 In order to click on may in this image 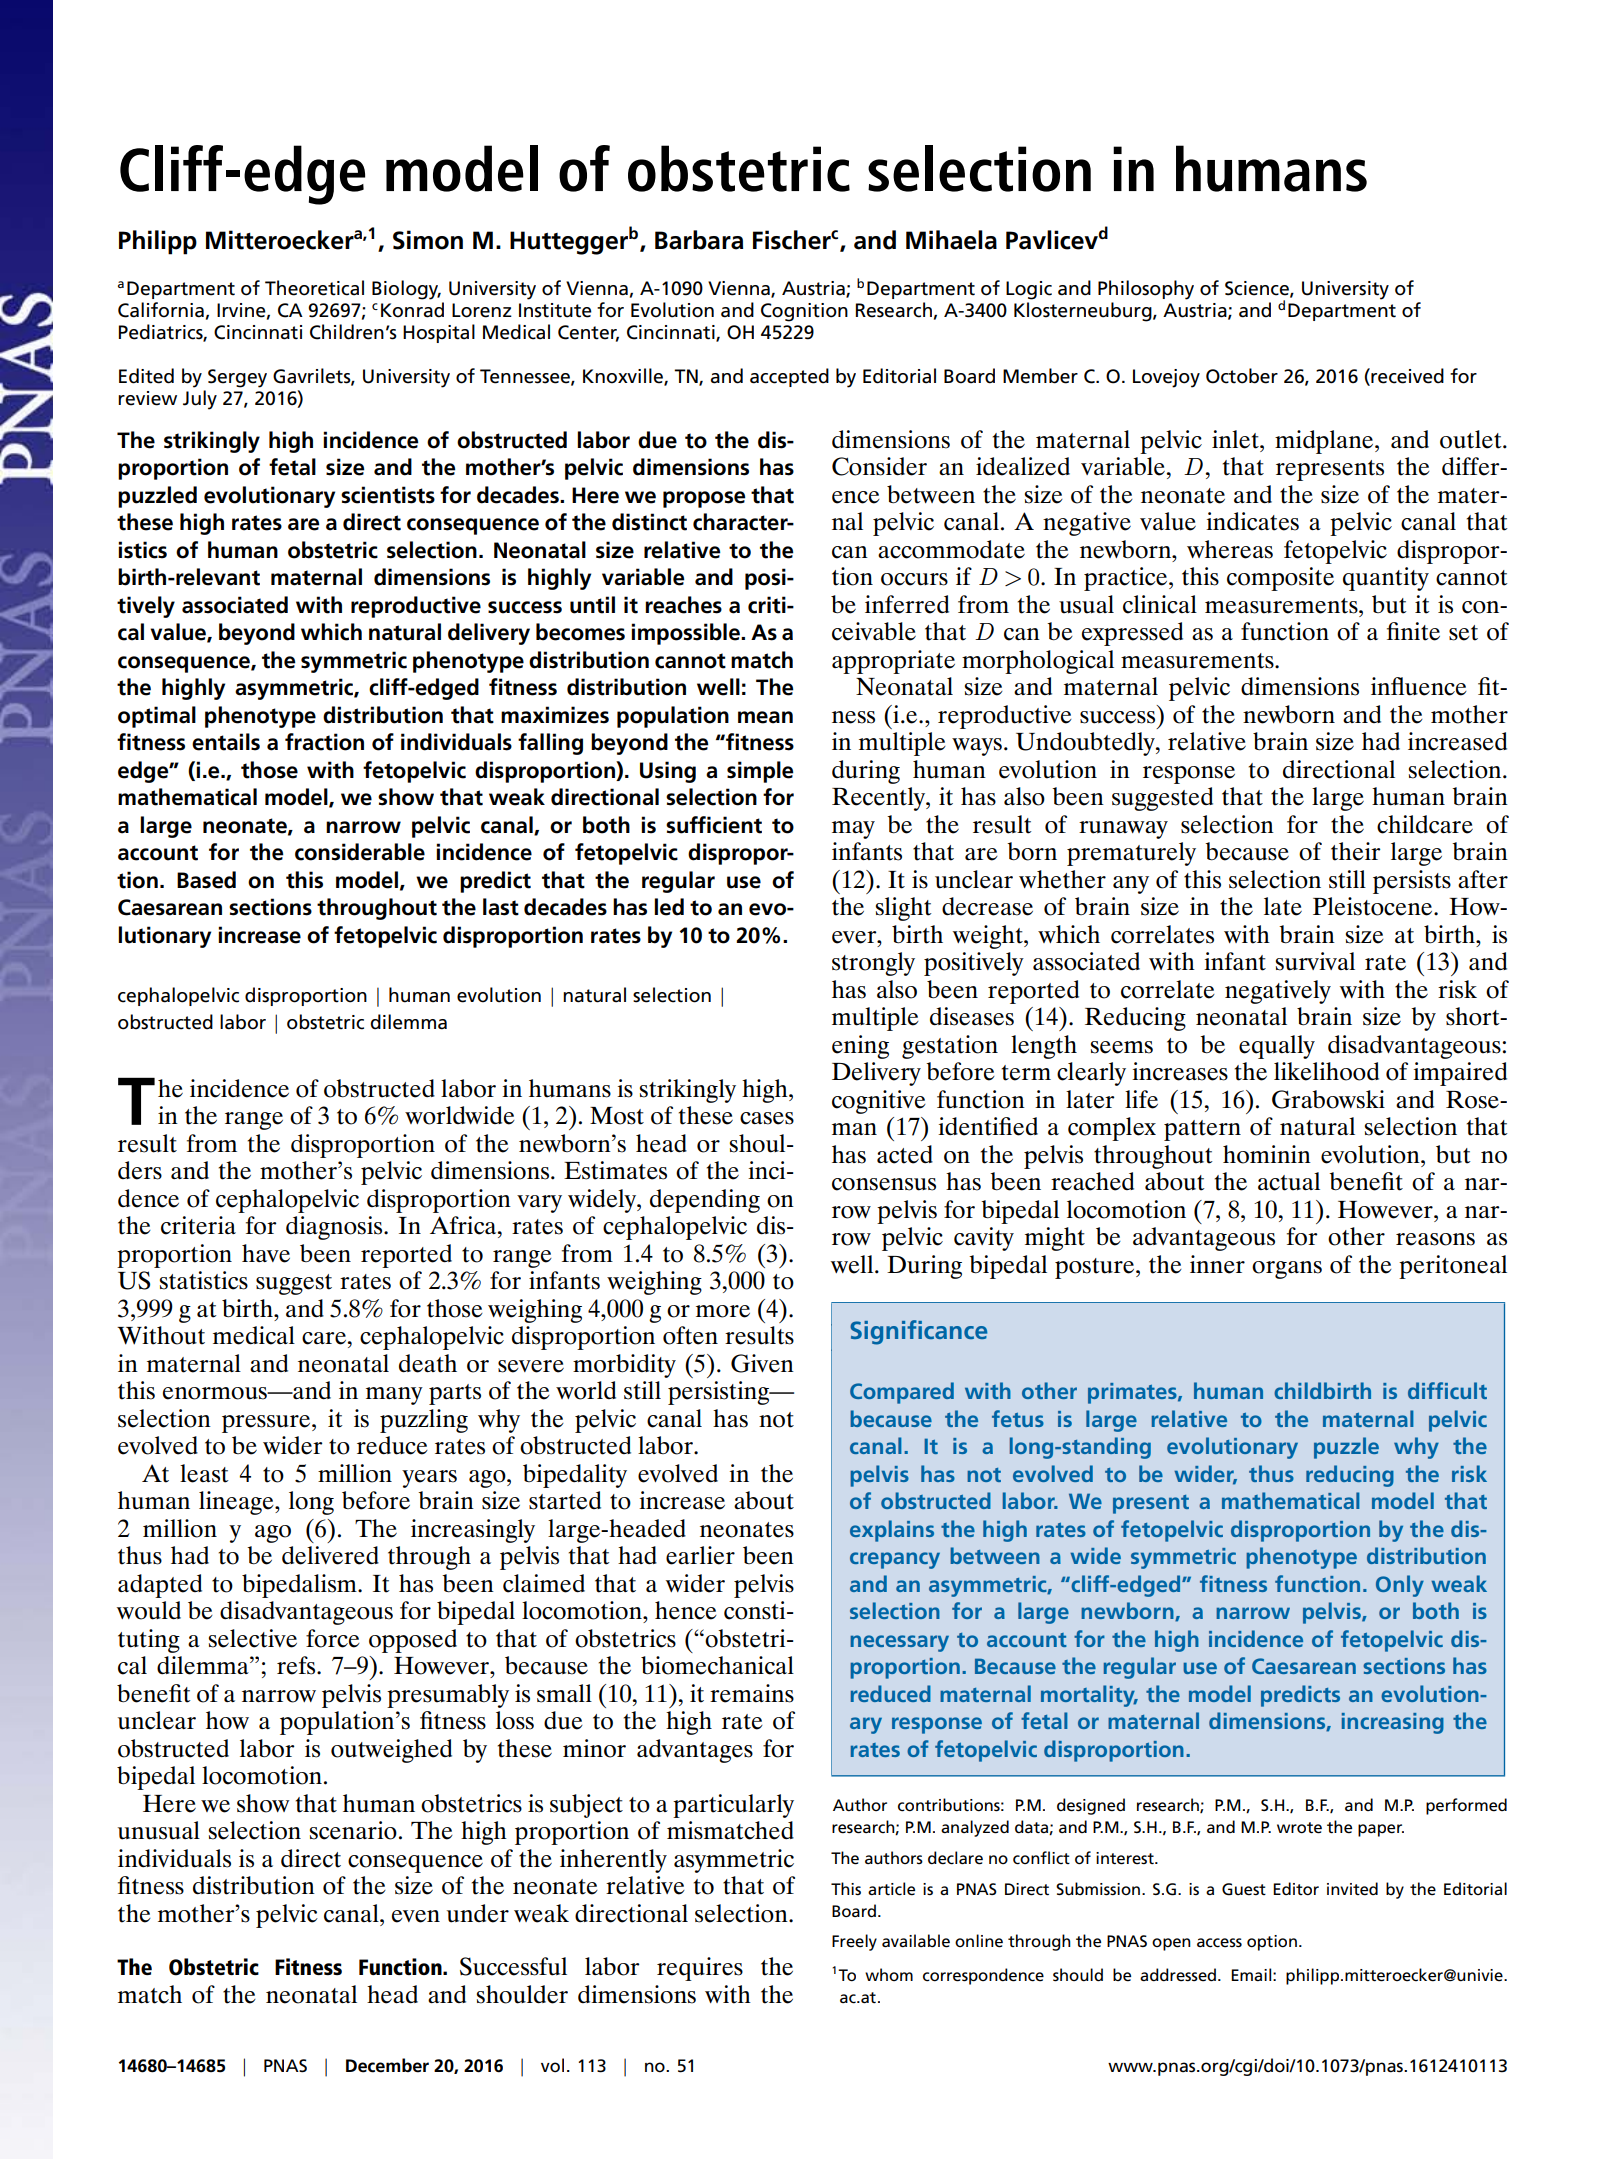, I will do `click(853, 830)`.
